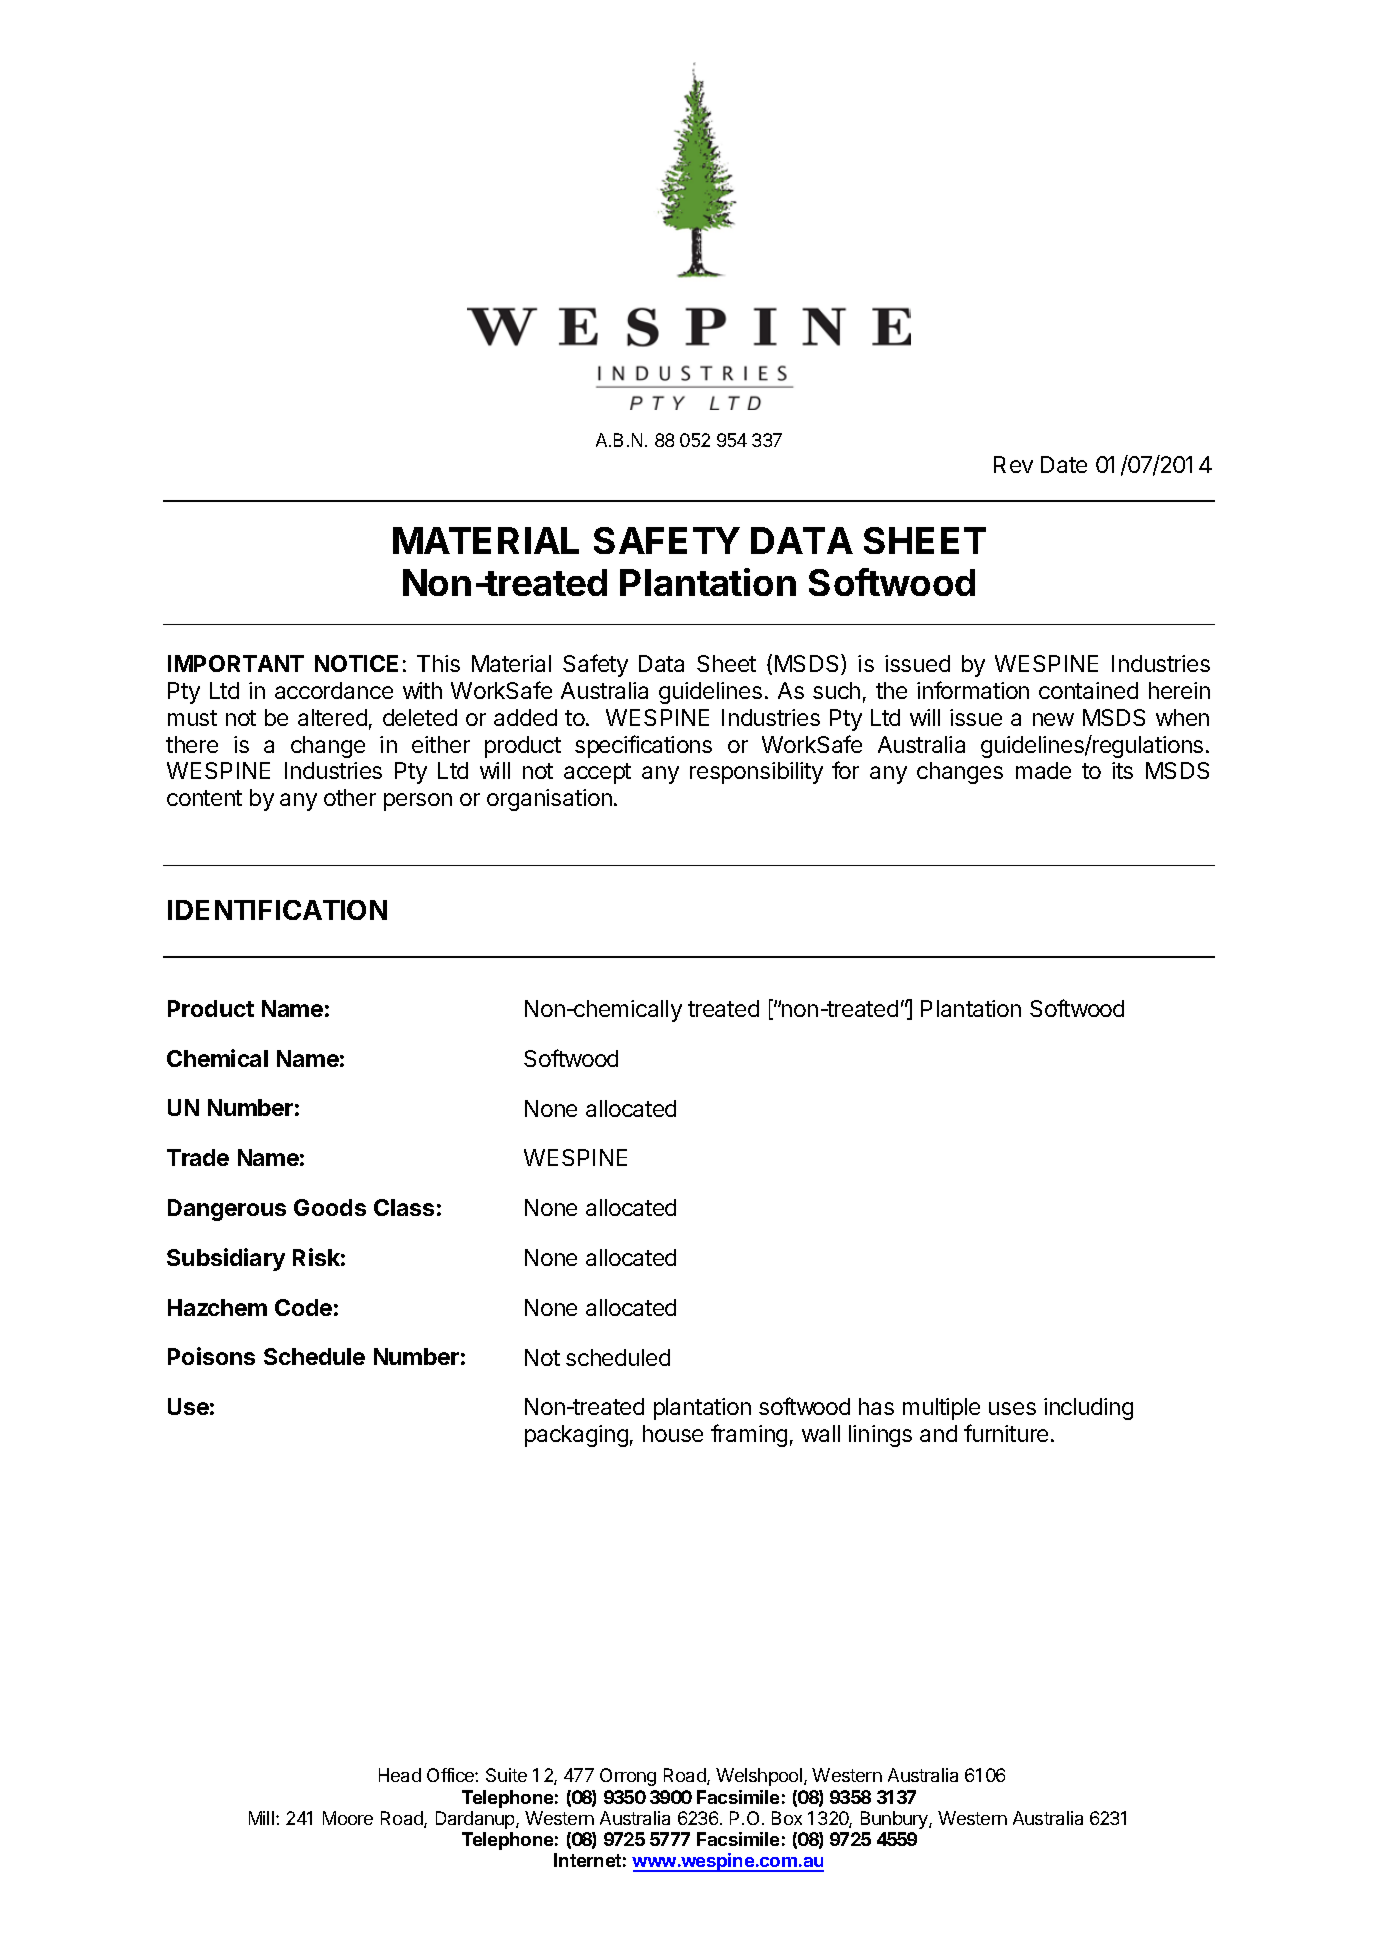  I want to click on made, so click(1043, 770).
